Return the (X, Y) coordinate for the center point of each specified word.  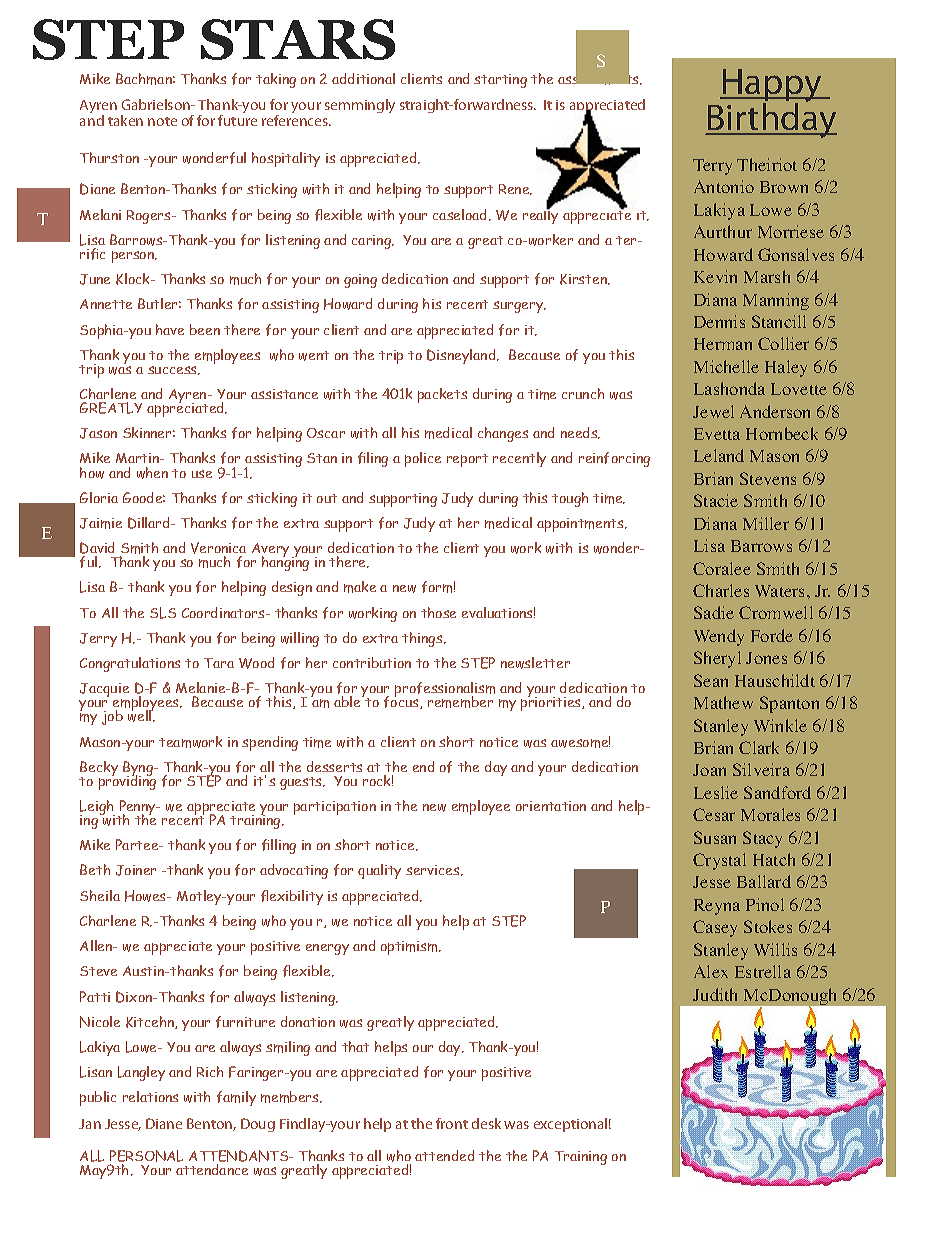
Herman (723, 344)
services (434, 870)
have (170, 329)
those (438, 612)
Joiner (136, 870)
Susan (715, 837)
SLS (163, 613)
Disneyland (462, 356)
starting (500, 81)
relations (150, 1096)
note (162, 121)
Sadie (714, 612)
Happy (773, 87)
